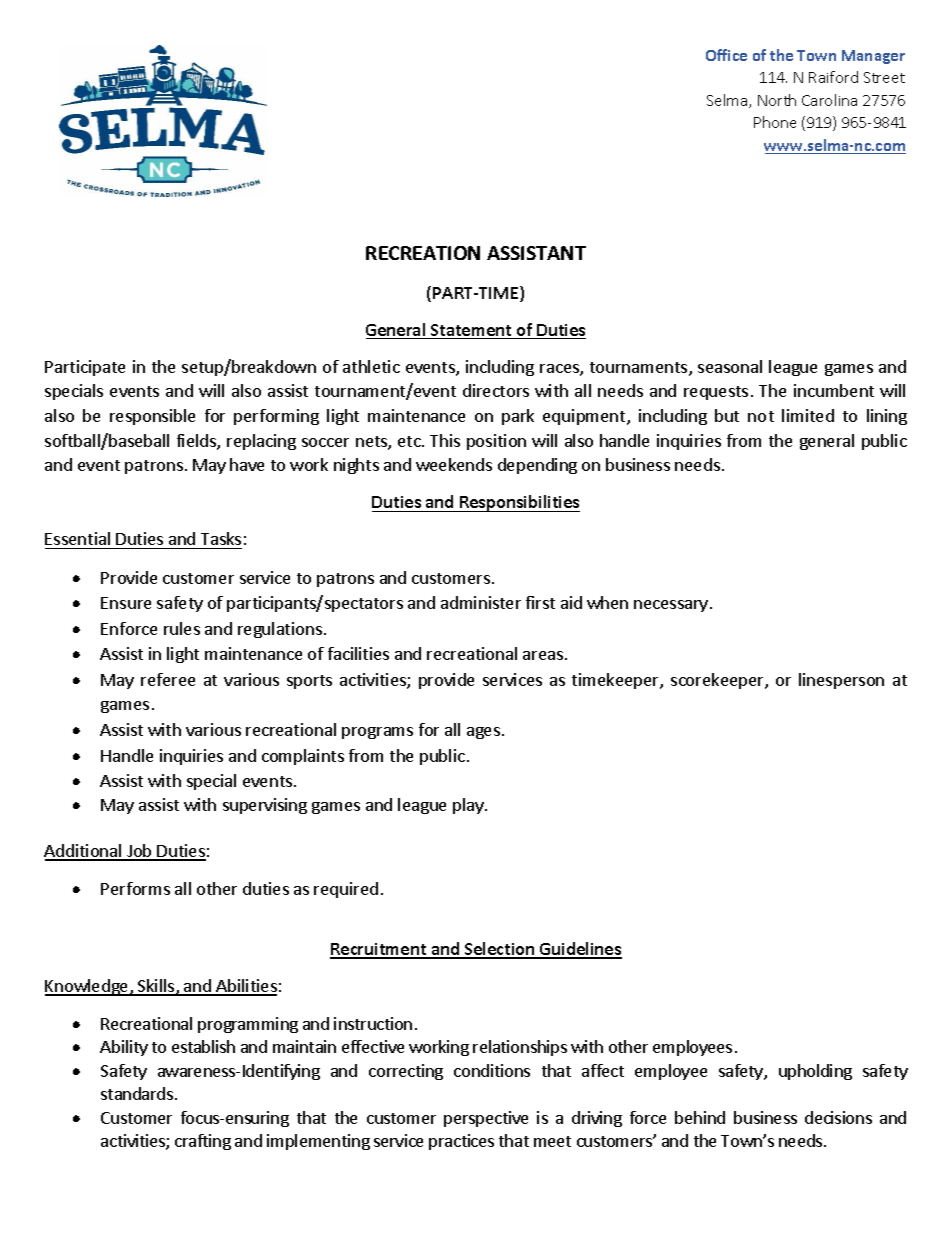 The image size is (952, 1233). Describe the element at coordinates (371, 366) in the image. I see `athletic` at that location.
